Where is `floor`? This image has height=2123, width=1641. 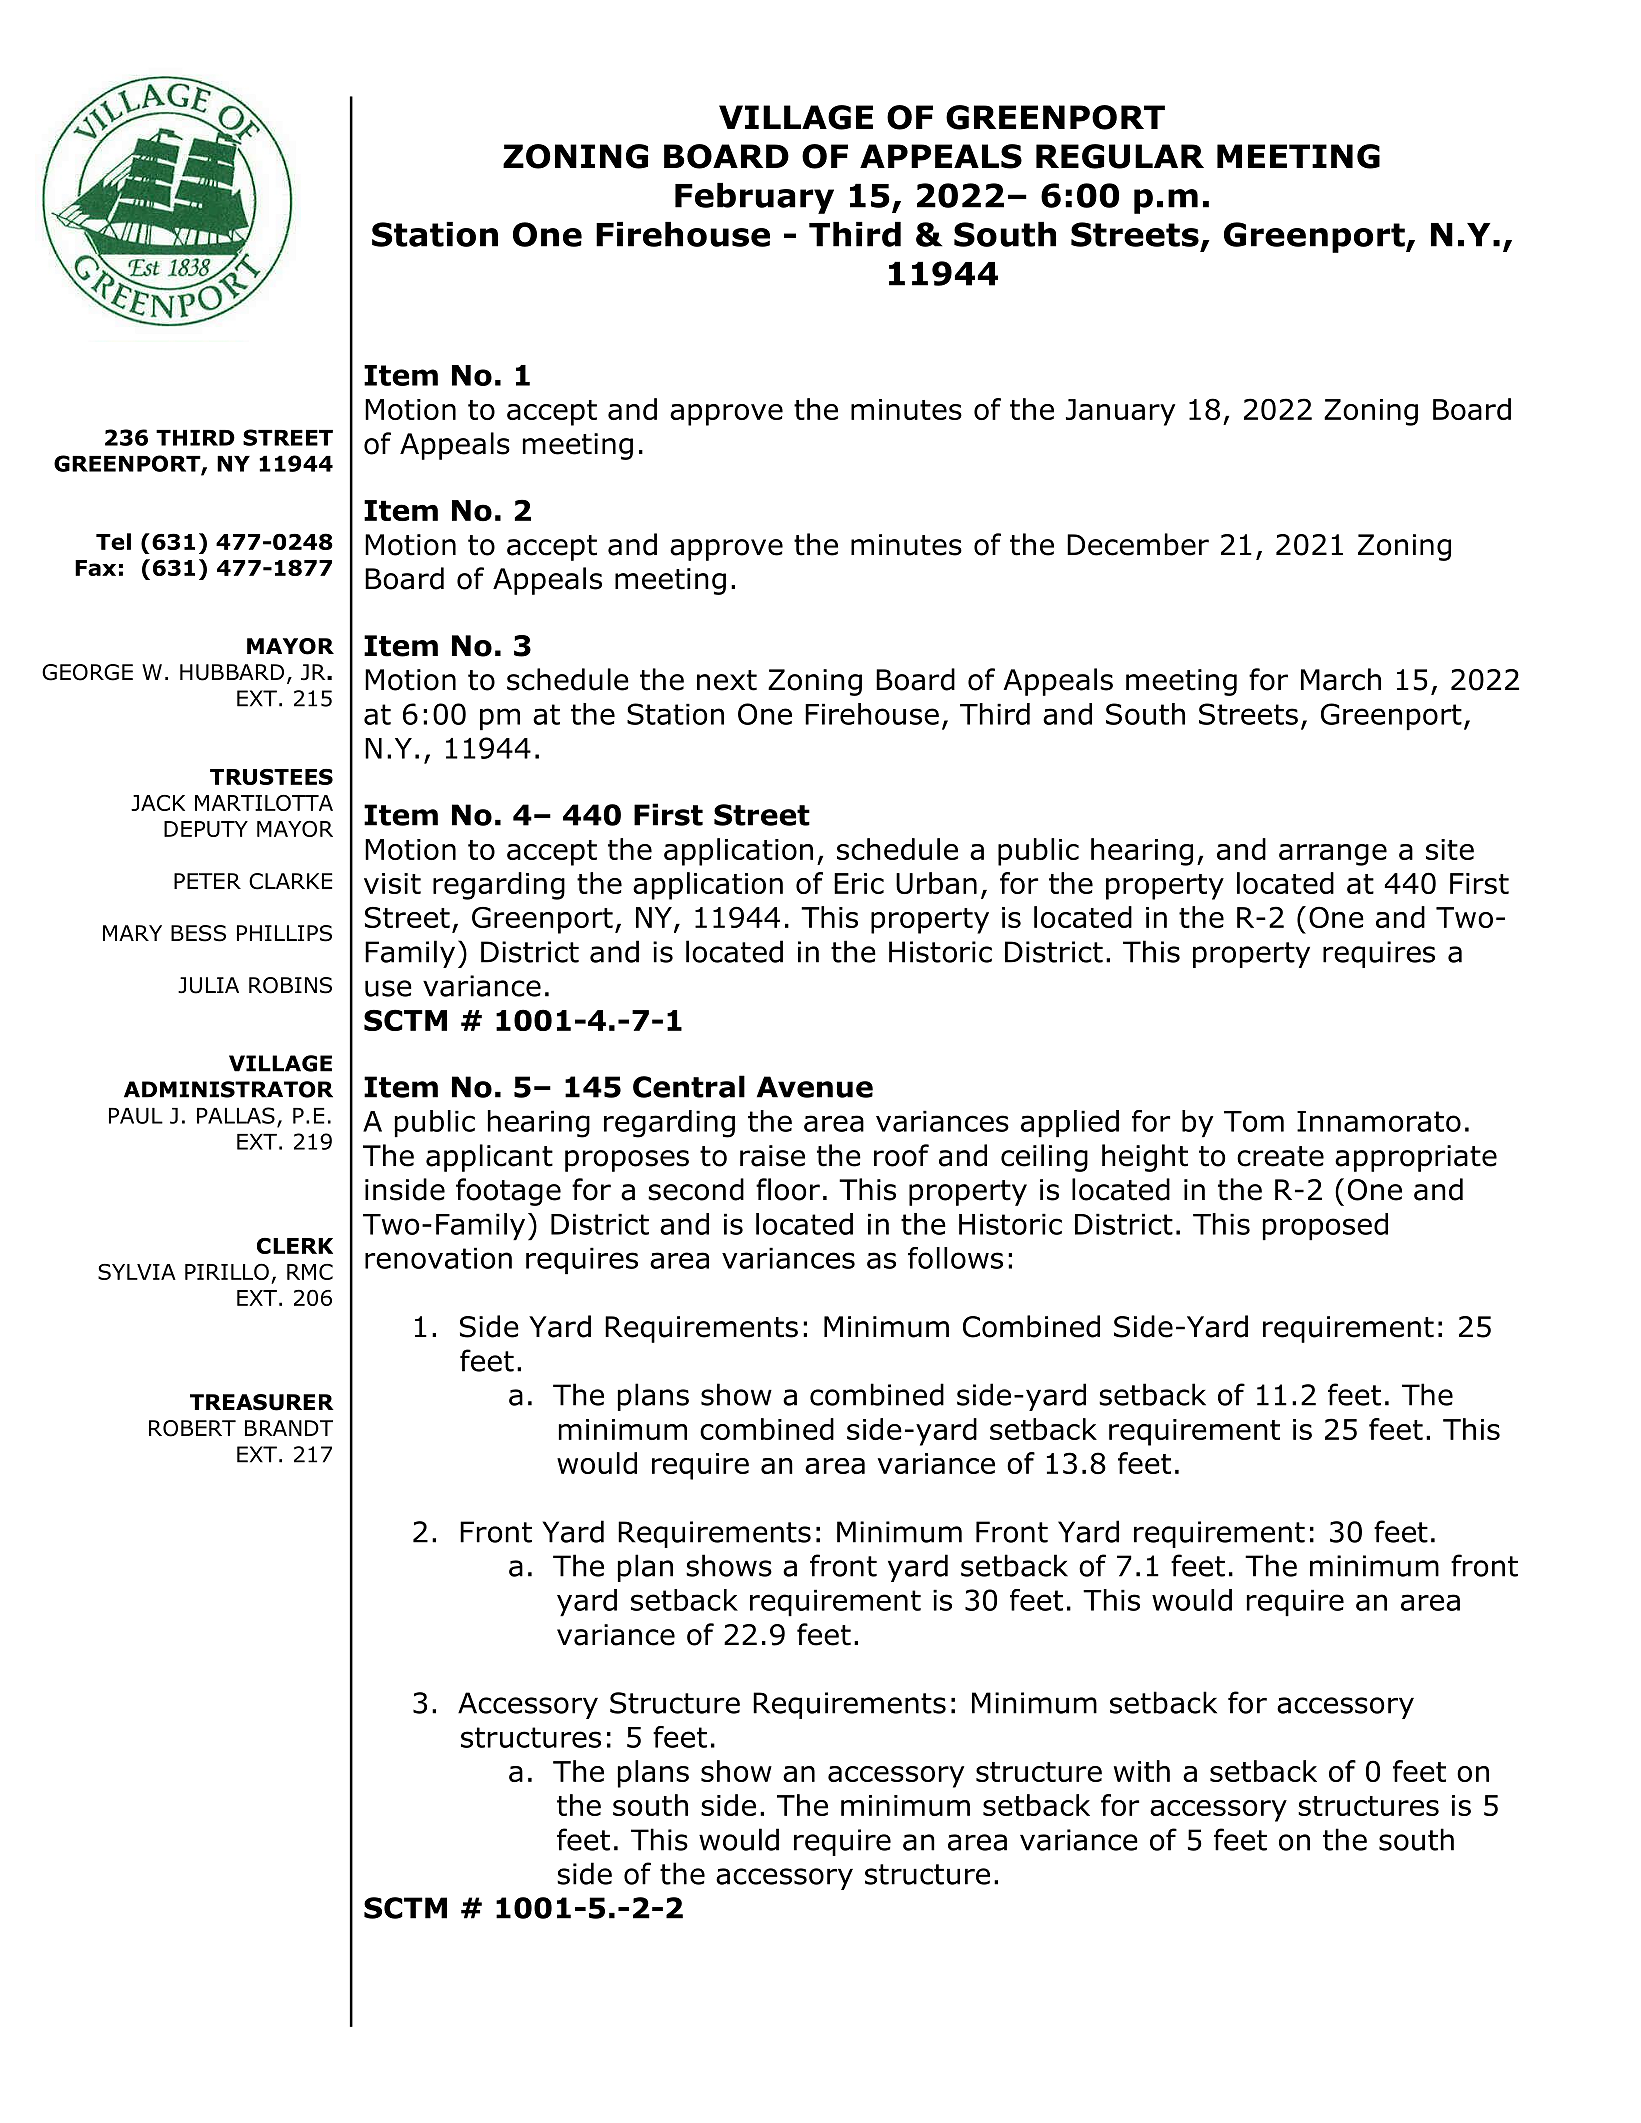 floor is located at coordinates (788, 1189).
